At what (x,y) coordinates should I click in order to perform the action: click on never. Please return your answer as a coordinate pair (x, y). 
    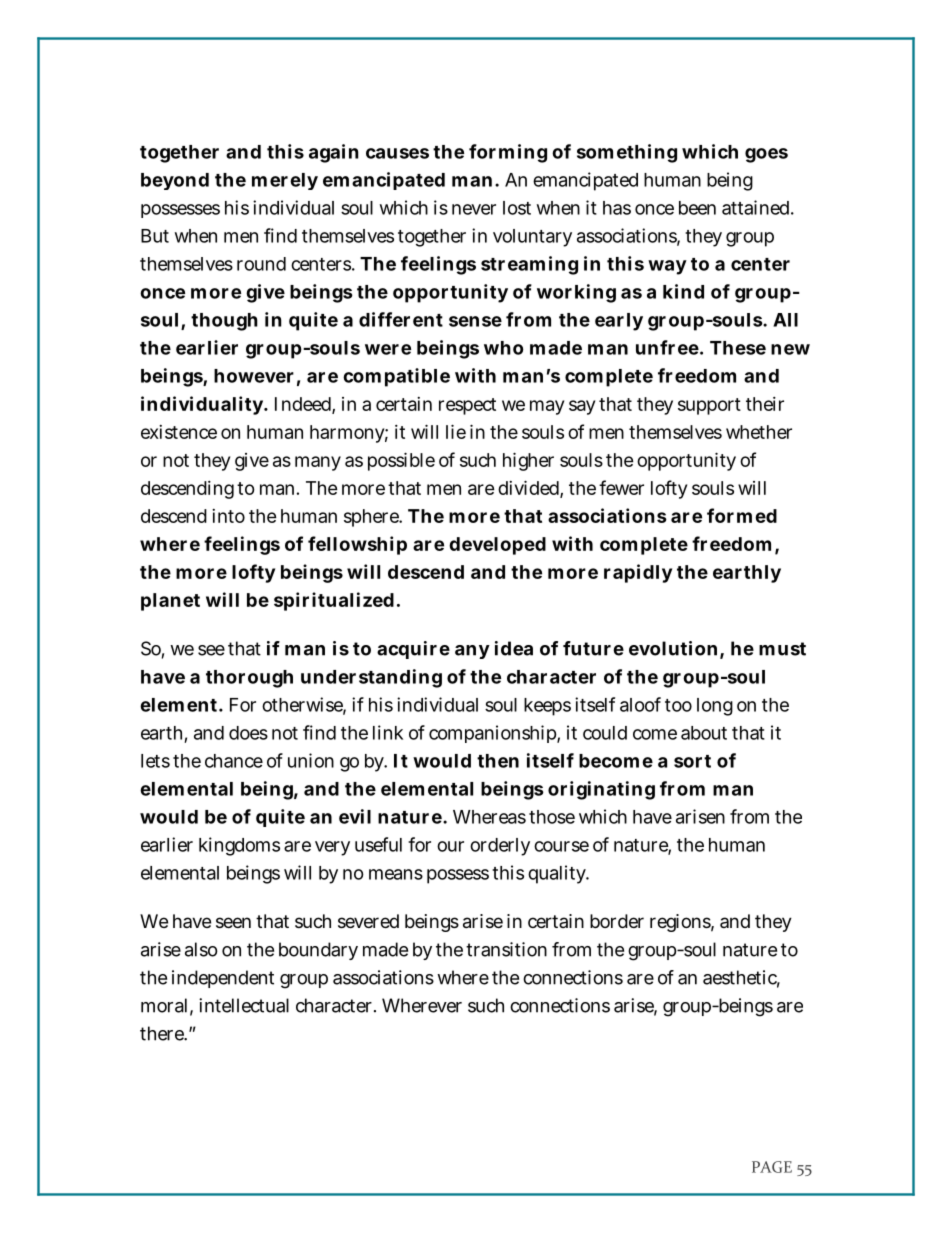
    Looking at the image, I should click on (474, 209).
